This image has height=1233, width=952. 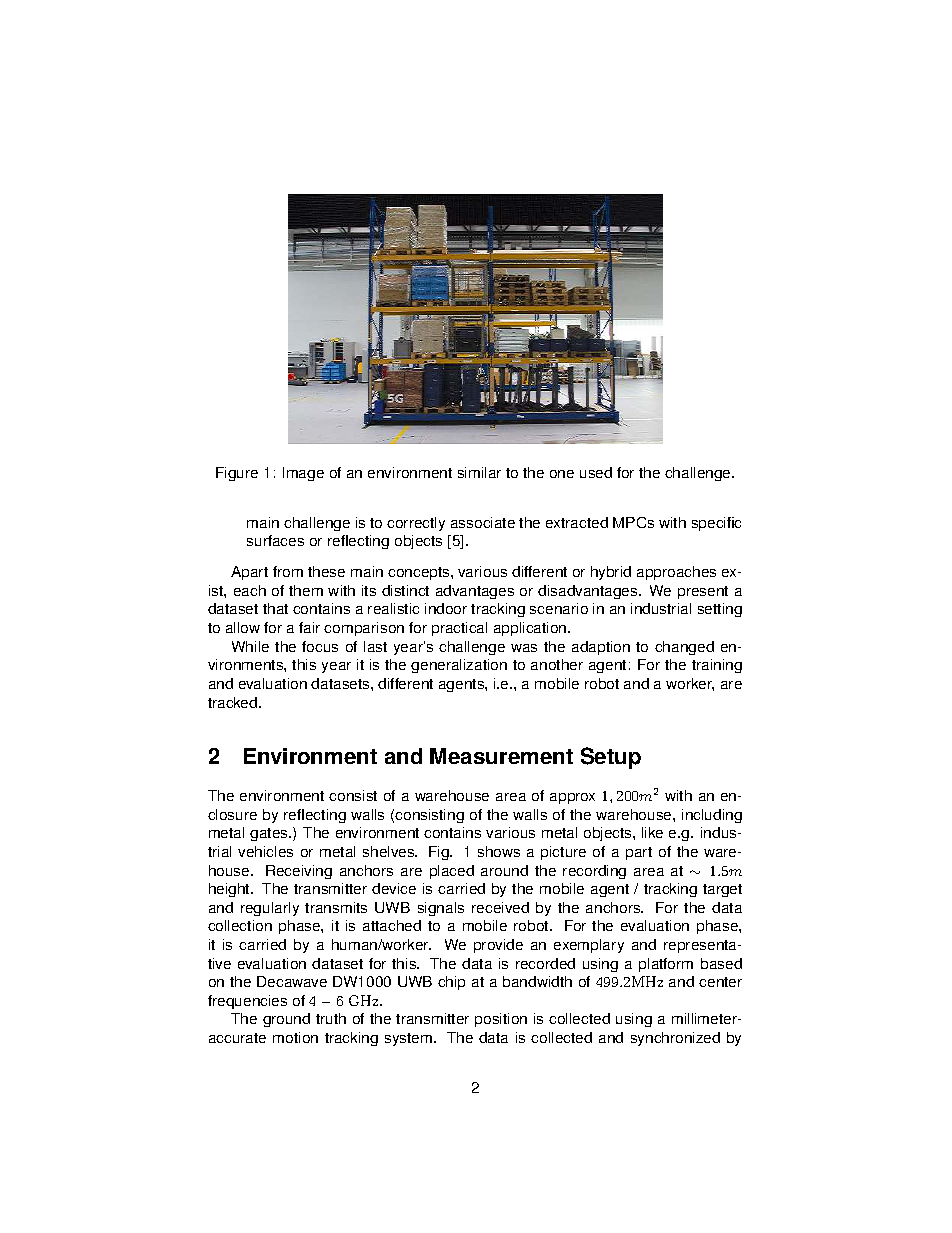 I want to click on Setup, so click(x=611, y=758).
